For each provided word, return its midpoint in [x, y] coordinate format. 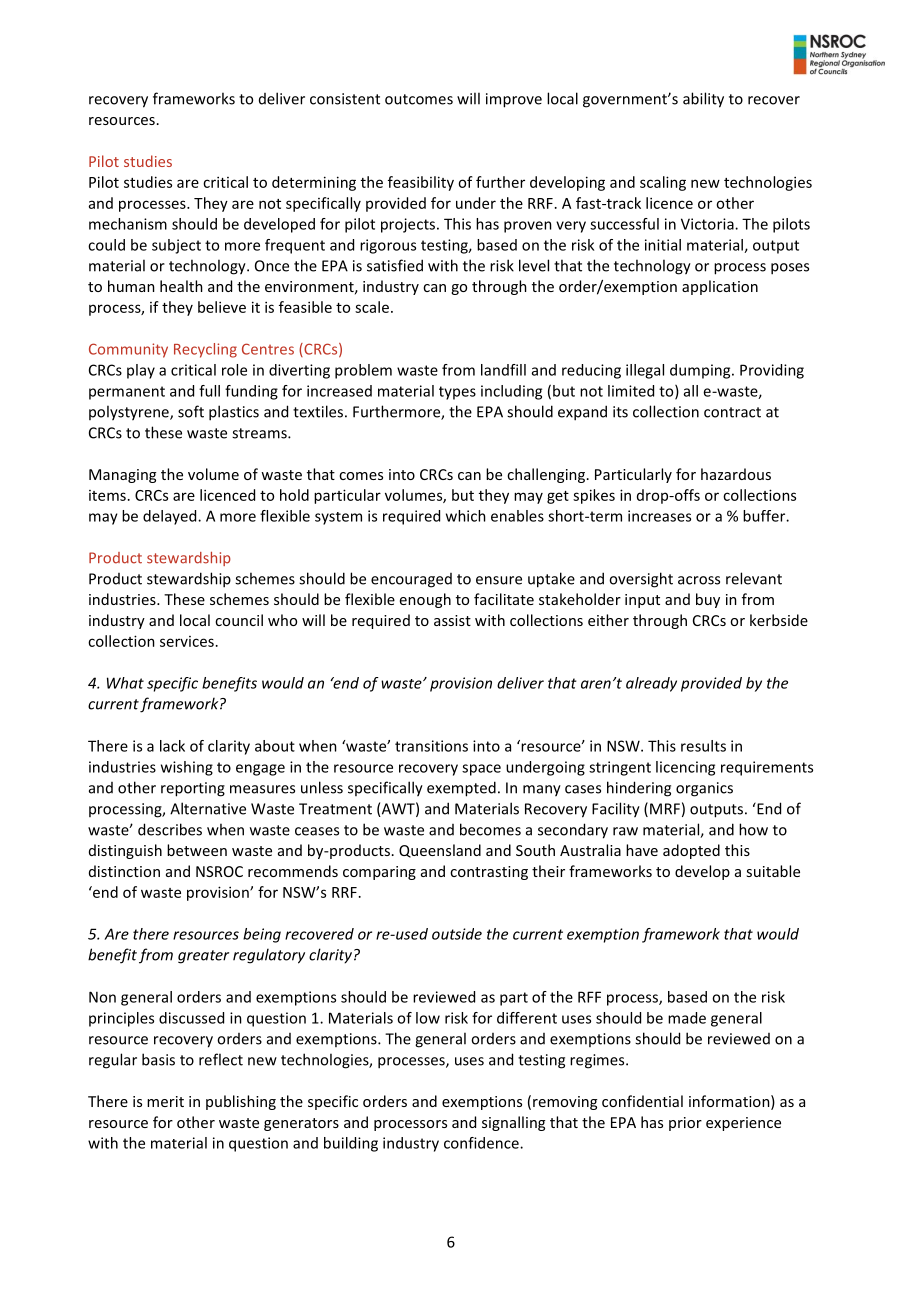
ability [703, 100]
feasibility [421, 183]
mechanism [128, 224]
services [187, 641]
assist [452, 620]
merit [165, 1101]
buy [708, 600]
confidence [482, 1143]
